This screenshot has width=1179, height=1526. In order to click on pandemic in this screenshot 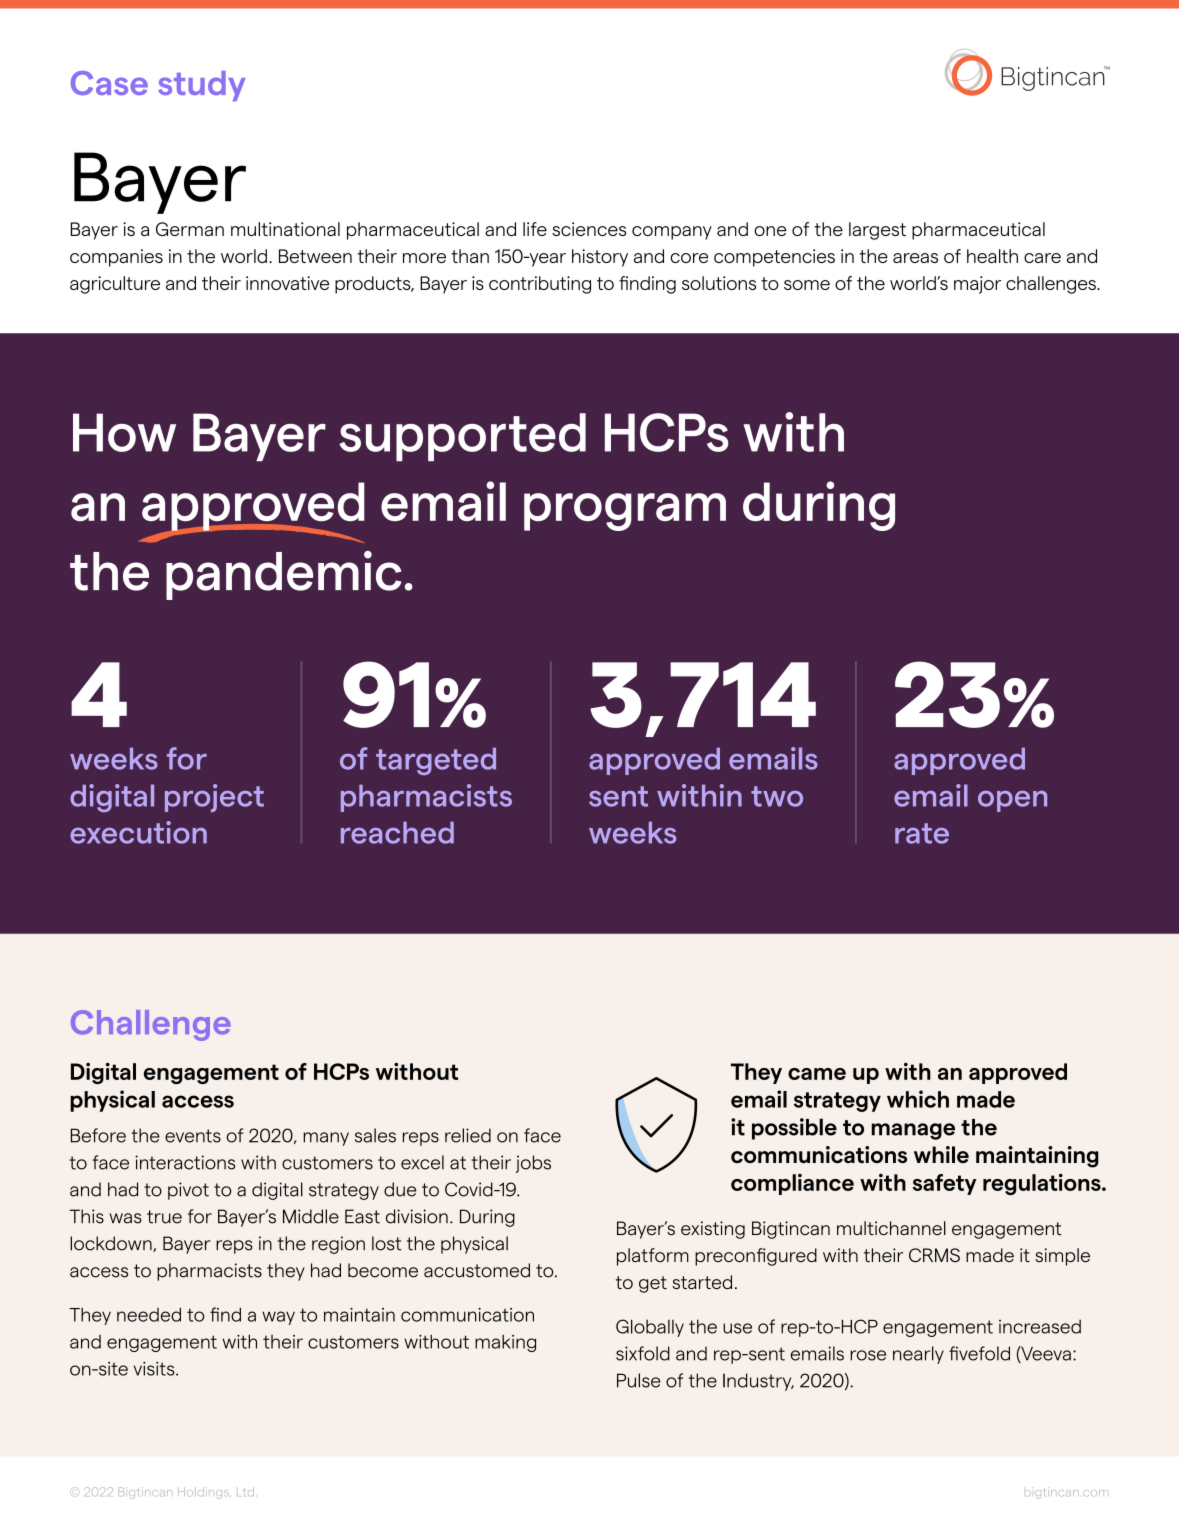, I will do `click(283, 575)`.
